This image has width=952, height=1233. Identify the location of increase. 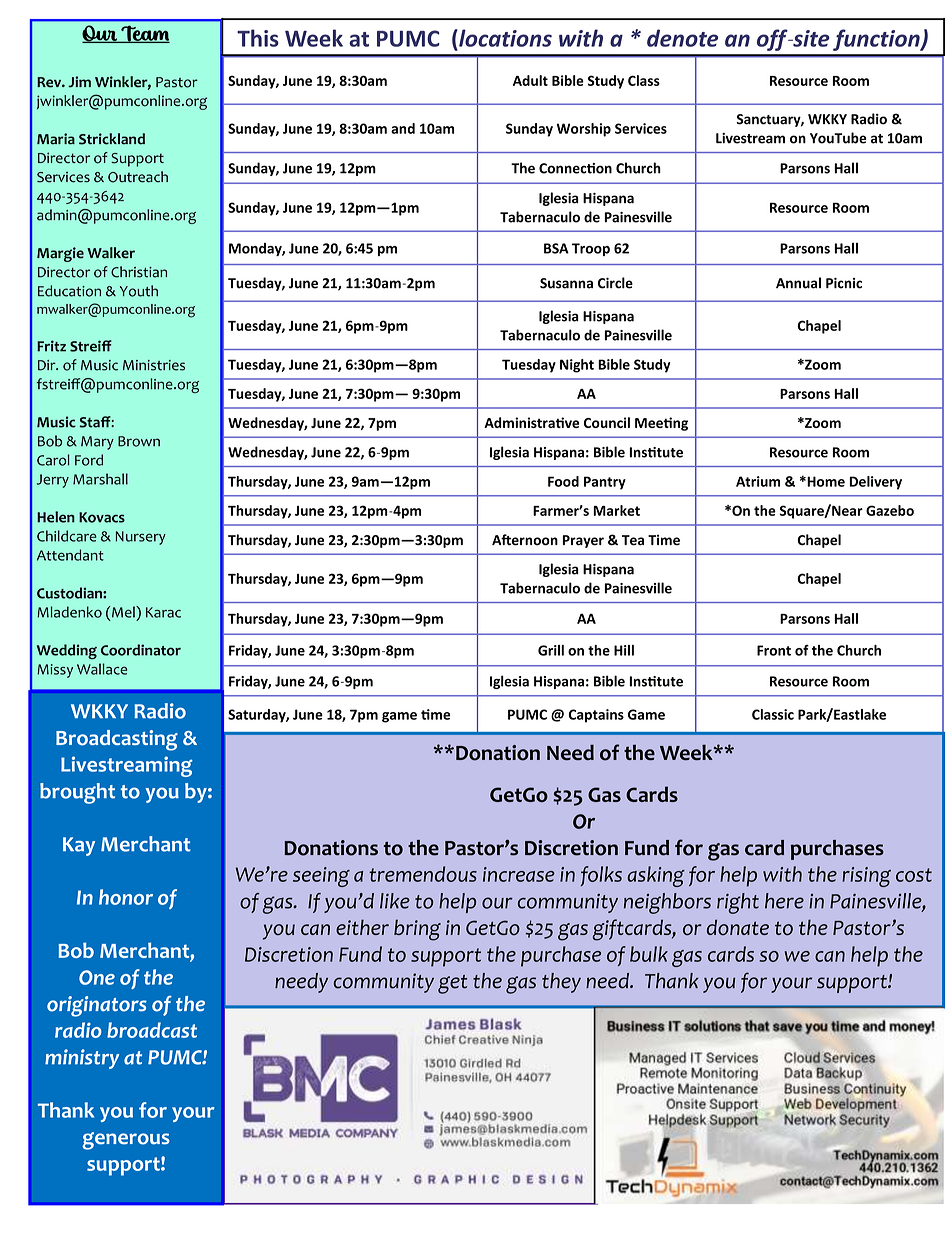
(519, 874).
